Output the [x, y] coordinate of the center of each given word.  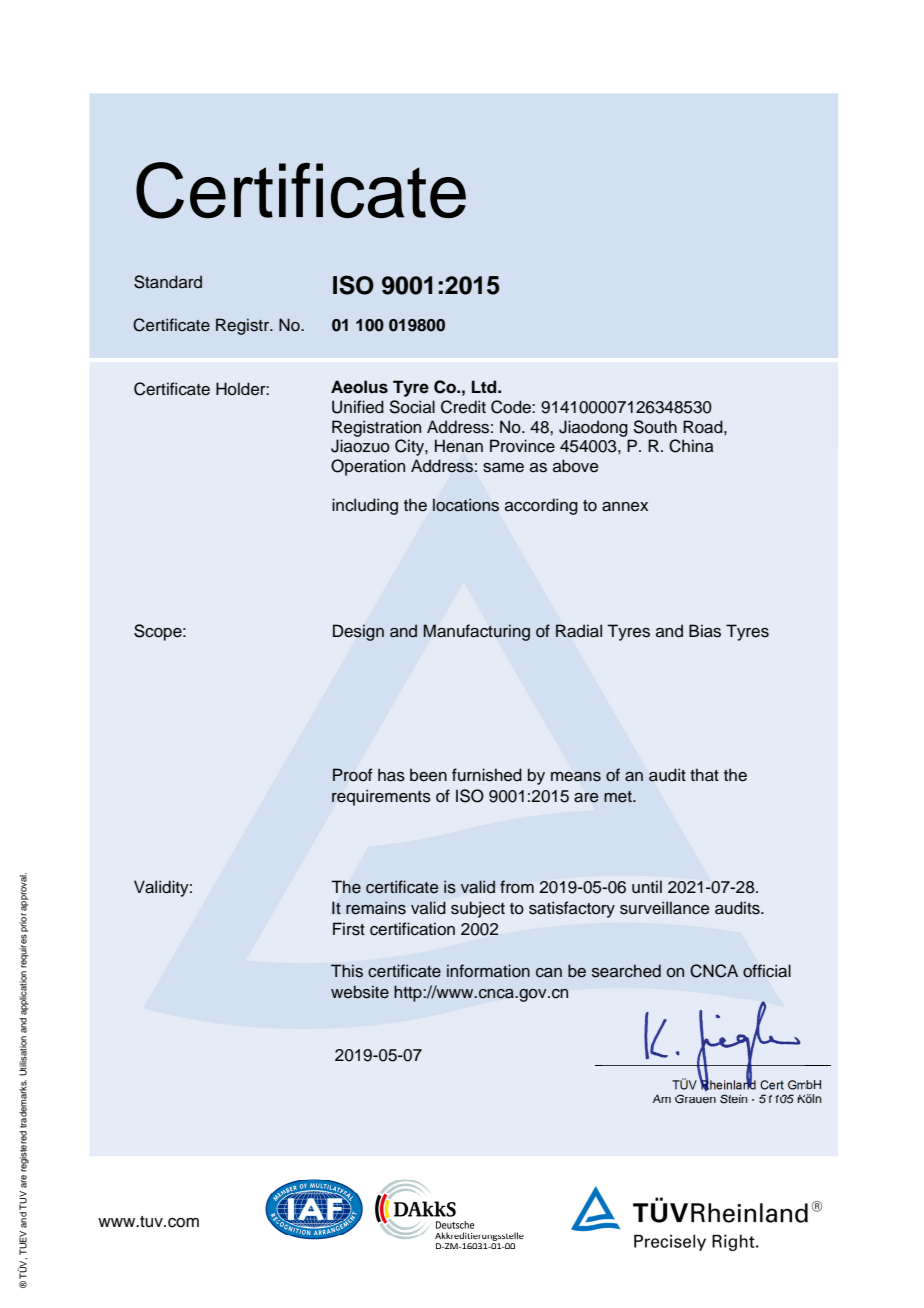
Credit [463, 407]
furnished [487, 775]
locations [466, 505]
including [365, 506]
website [360, 992]
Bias [705, 631]
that [704, 775]
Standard [168, 282]
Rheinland [727, 1084]
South [655, 427]
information [488, 971]
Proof [352, 775]
